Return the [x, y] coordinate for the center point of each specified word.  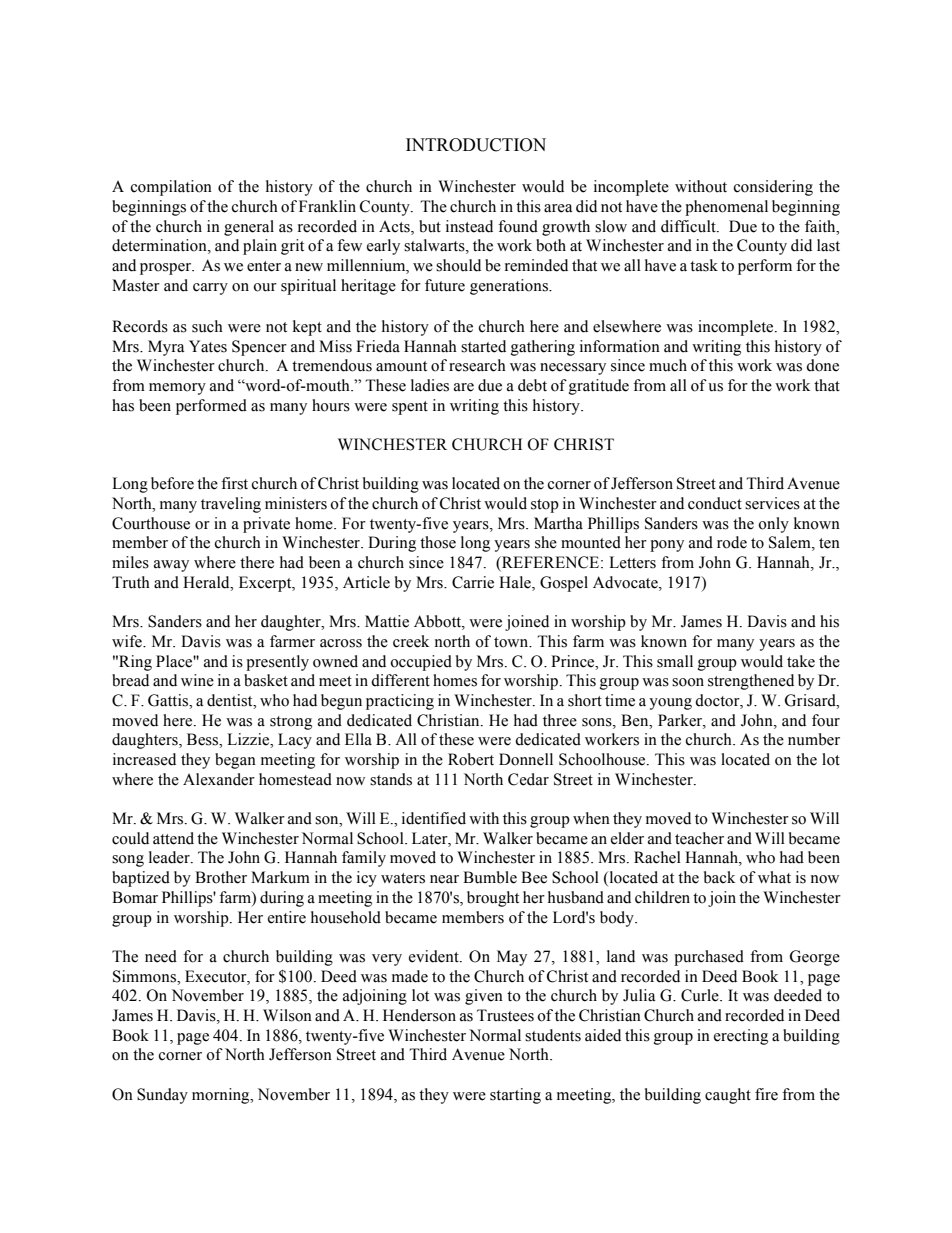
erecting [741, 1037]
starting [515, 1096]
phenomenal [726, 208]
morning [222, 1096]
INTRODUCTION [476, 145]
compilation [171, 188]
